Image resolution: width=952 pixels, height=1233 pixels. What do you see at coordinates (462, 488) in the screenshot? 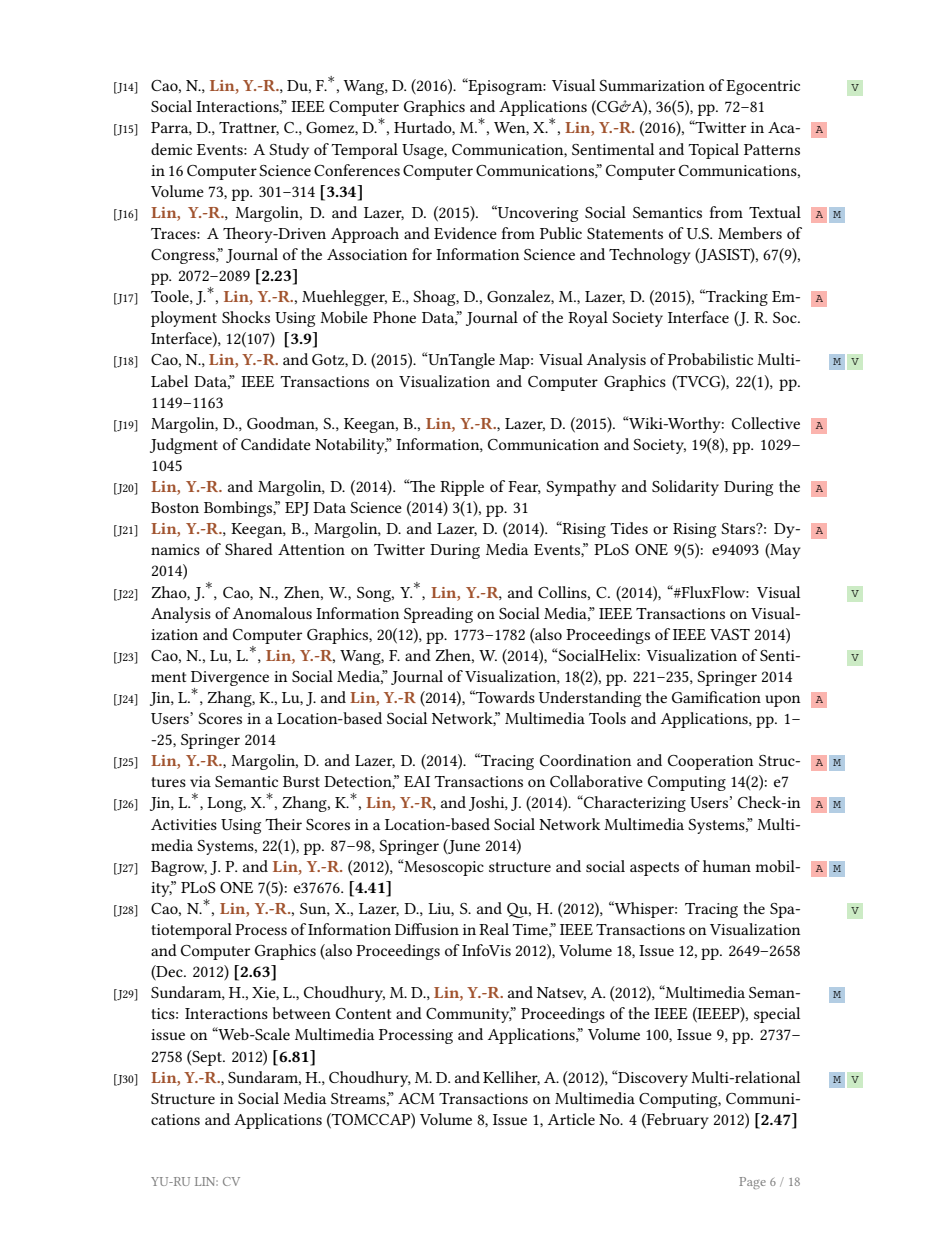
I see `Ripple` at bounding box center [462, 488].
